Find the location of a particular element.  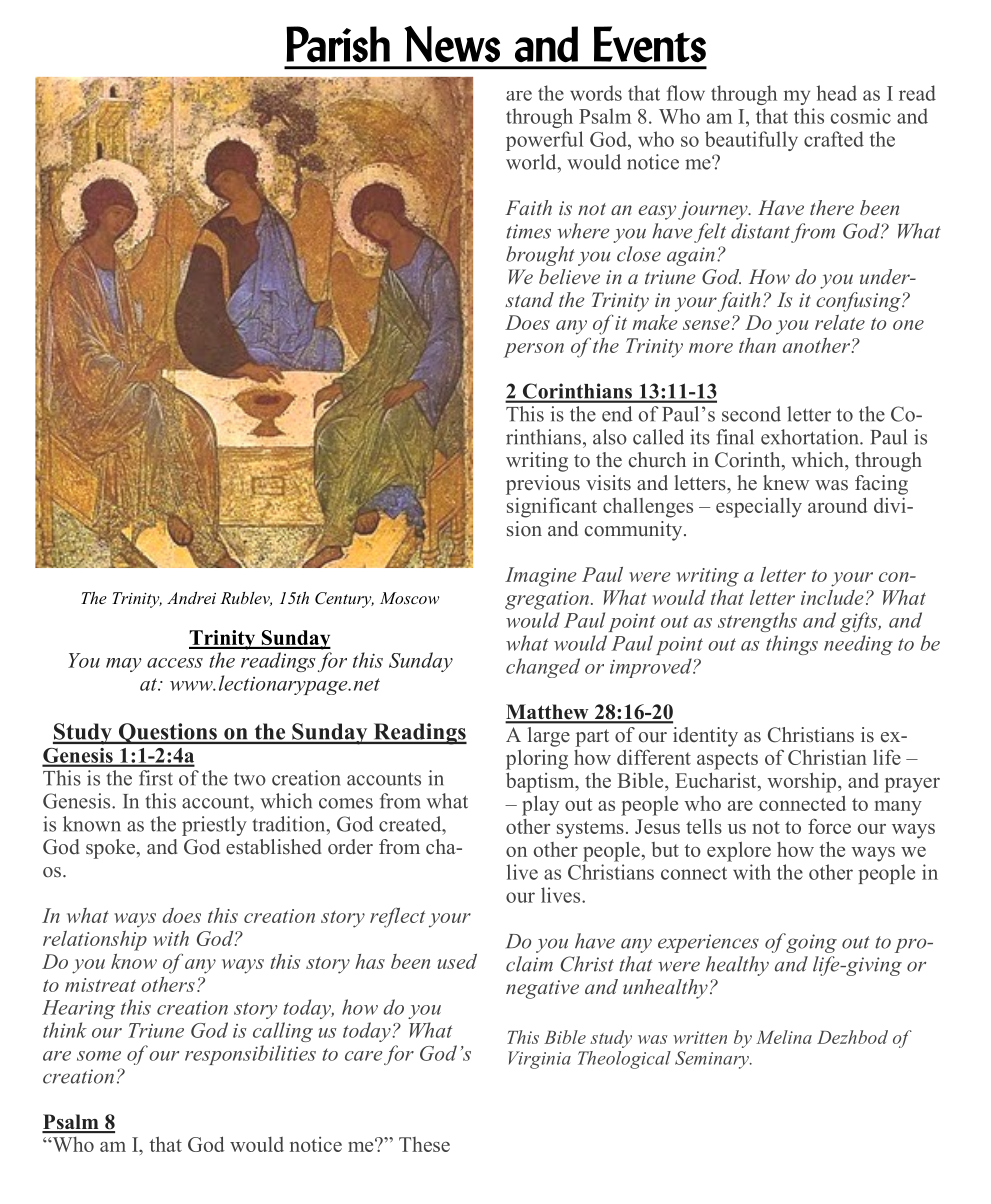

Andrei is located at coordinates (191, 598).
